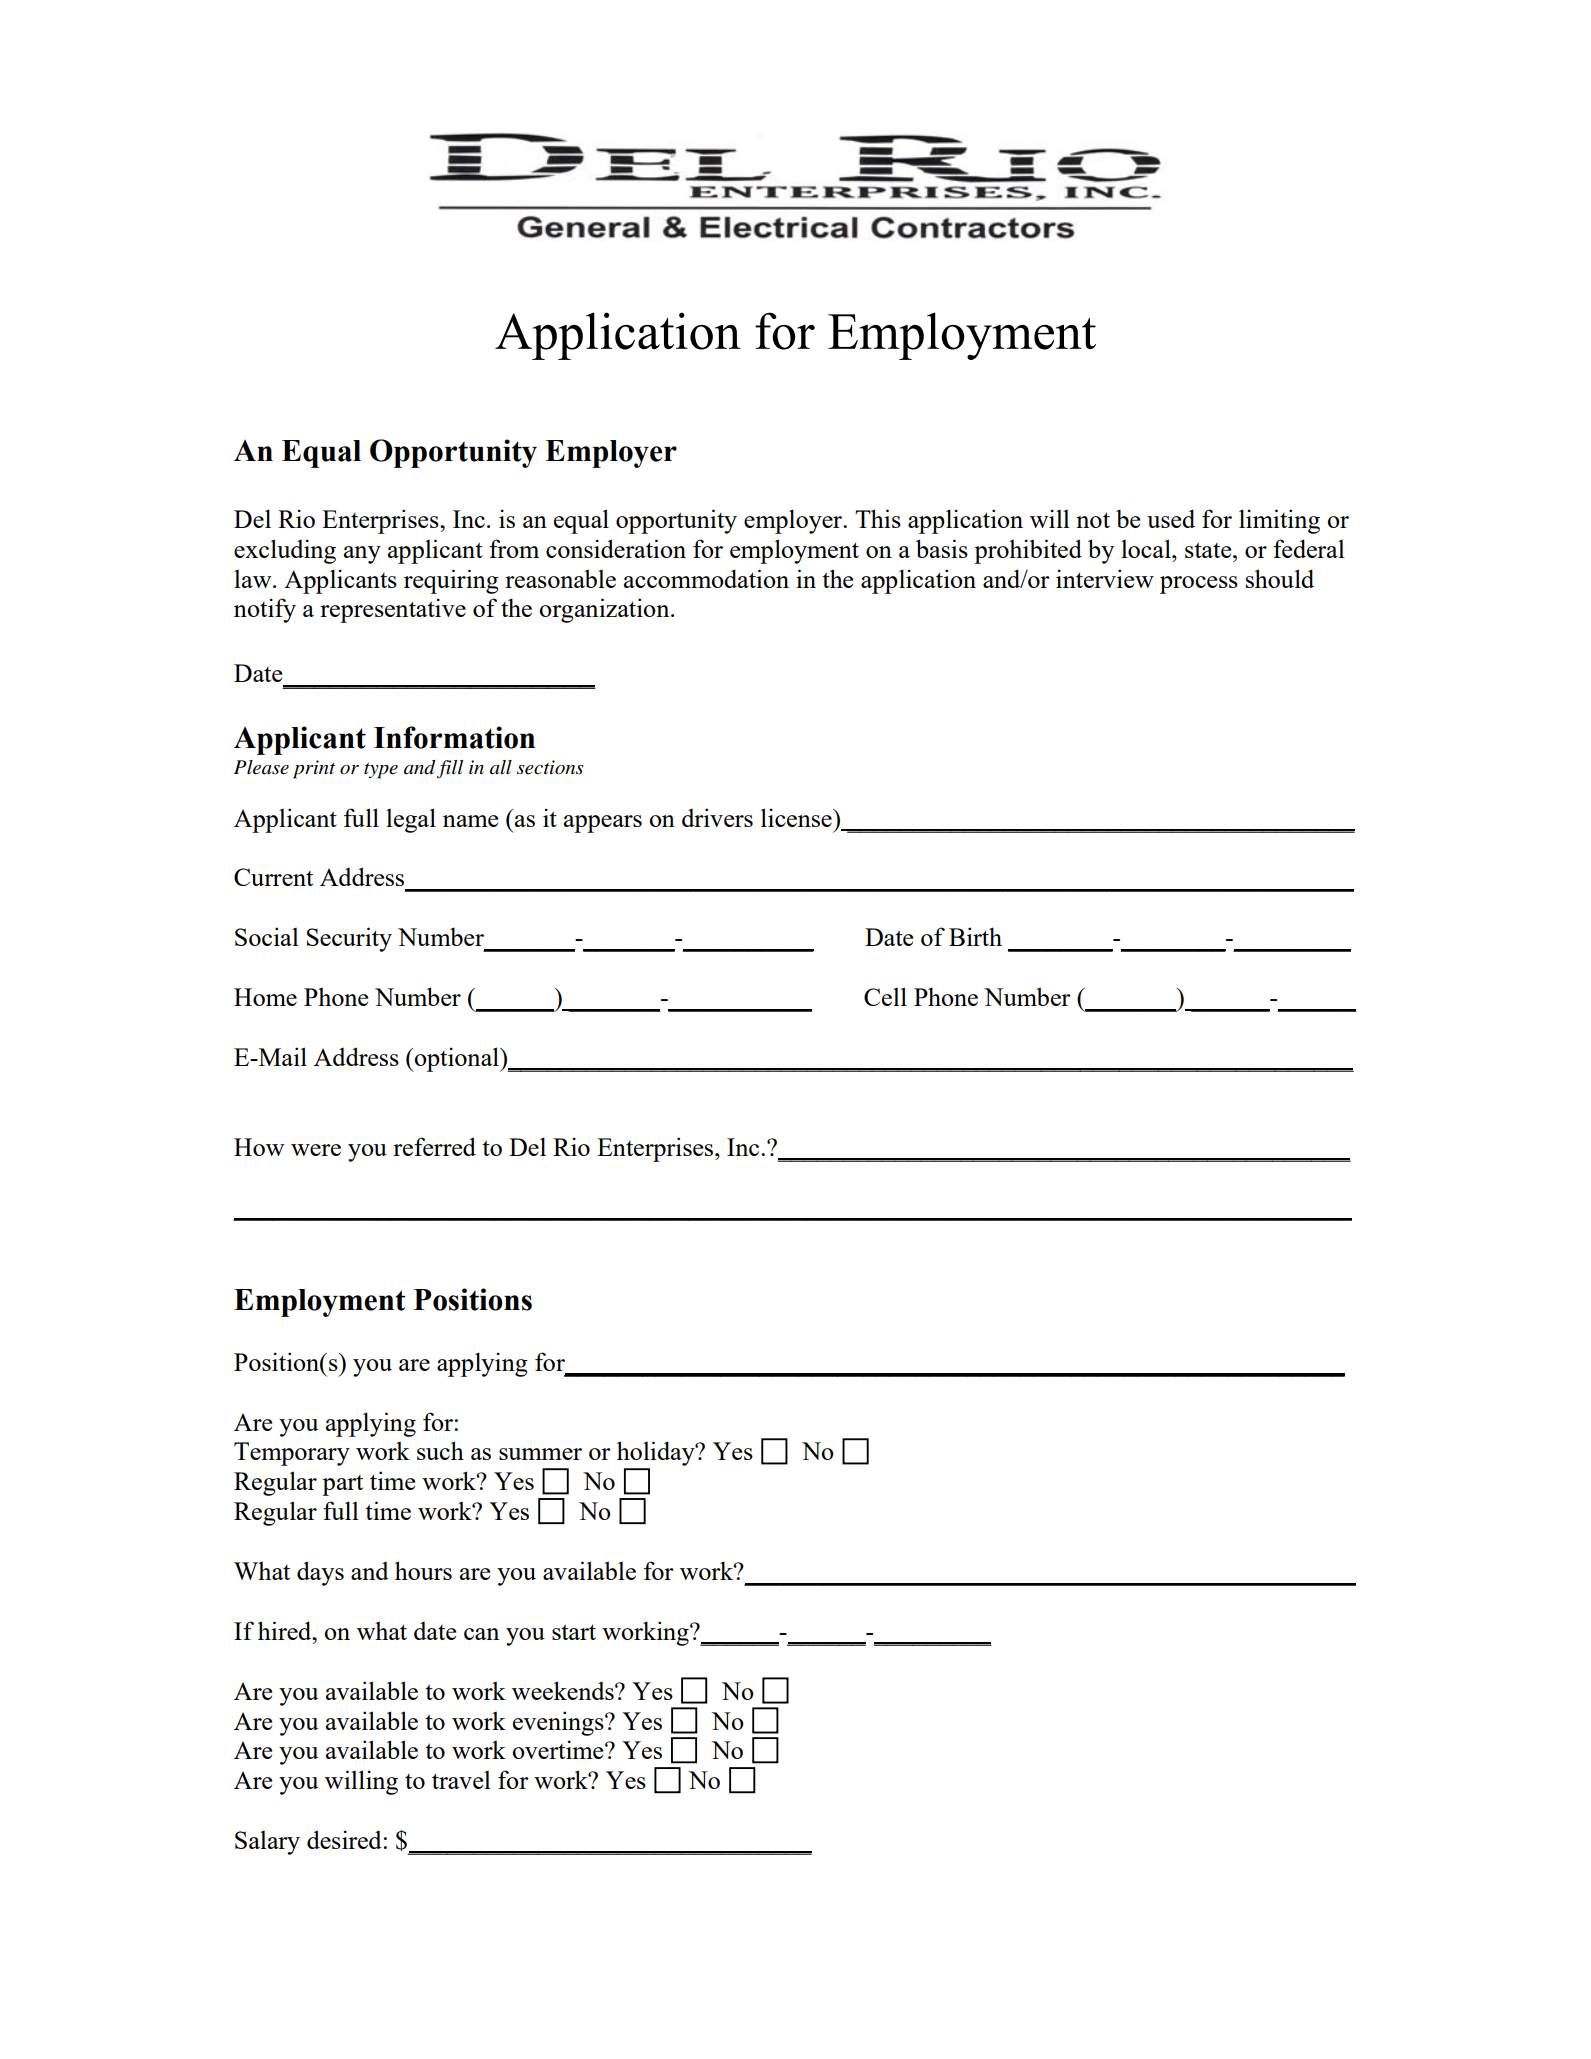 The image size is (1591, 2059). What do you see at coordinates (362, 555) in the page?
I see `any` at bounding box center [362, 555].
